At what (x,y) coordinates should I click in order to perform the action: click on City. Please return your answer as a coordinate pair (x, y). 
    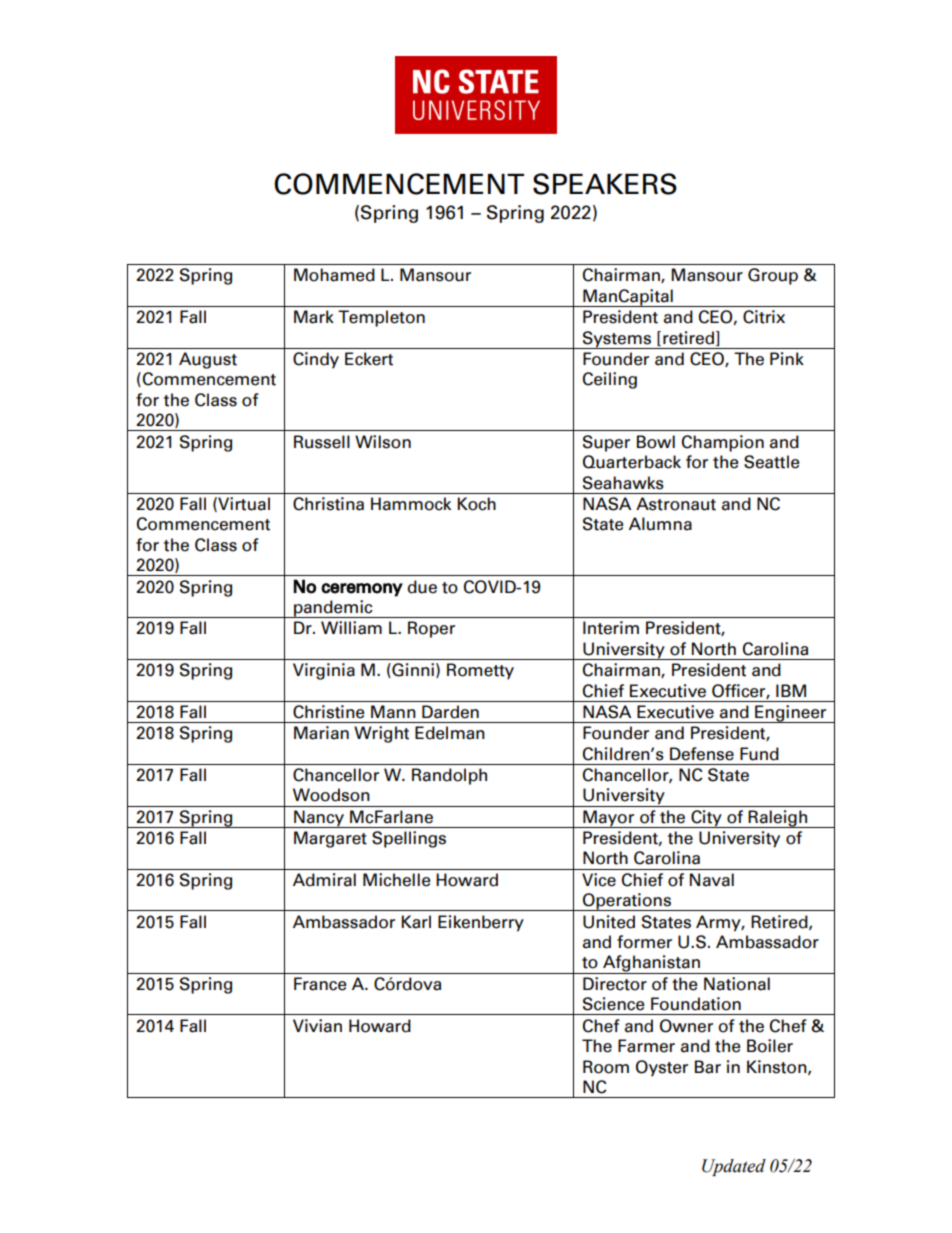
    Looking at the image, I should click on (706, 819).
